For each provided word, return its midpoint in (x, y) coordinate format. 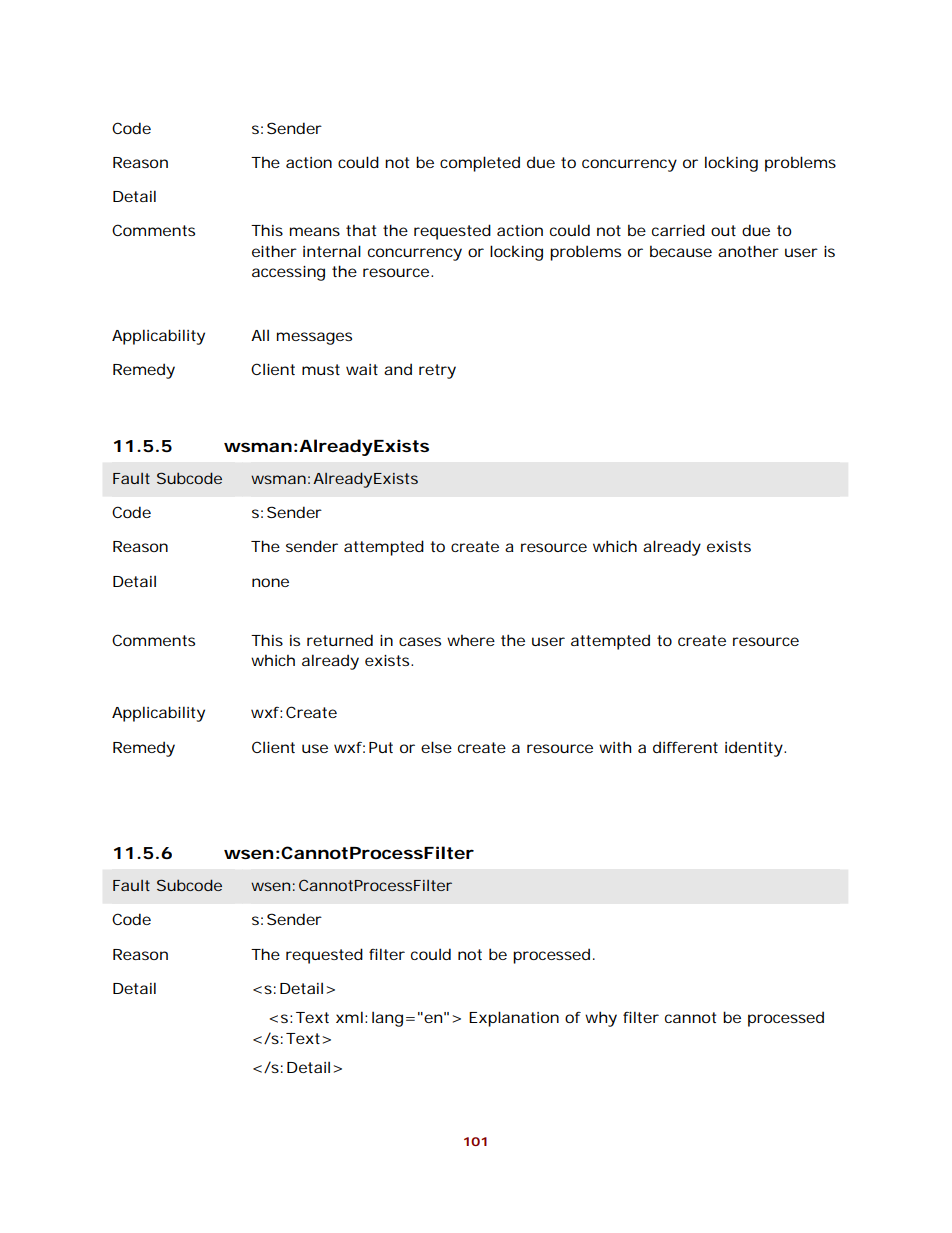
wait (362, 369)
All (260, 335)
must (321, 369)
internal (332, 251)
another (748, 251)
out (723, 230)
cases (420, 641)
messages (314, 338)
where (471, 640)
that (361, 230)
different (685, 747)
